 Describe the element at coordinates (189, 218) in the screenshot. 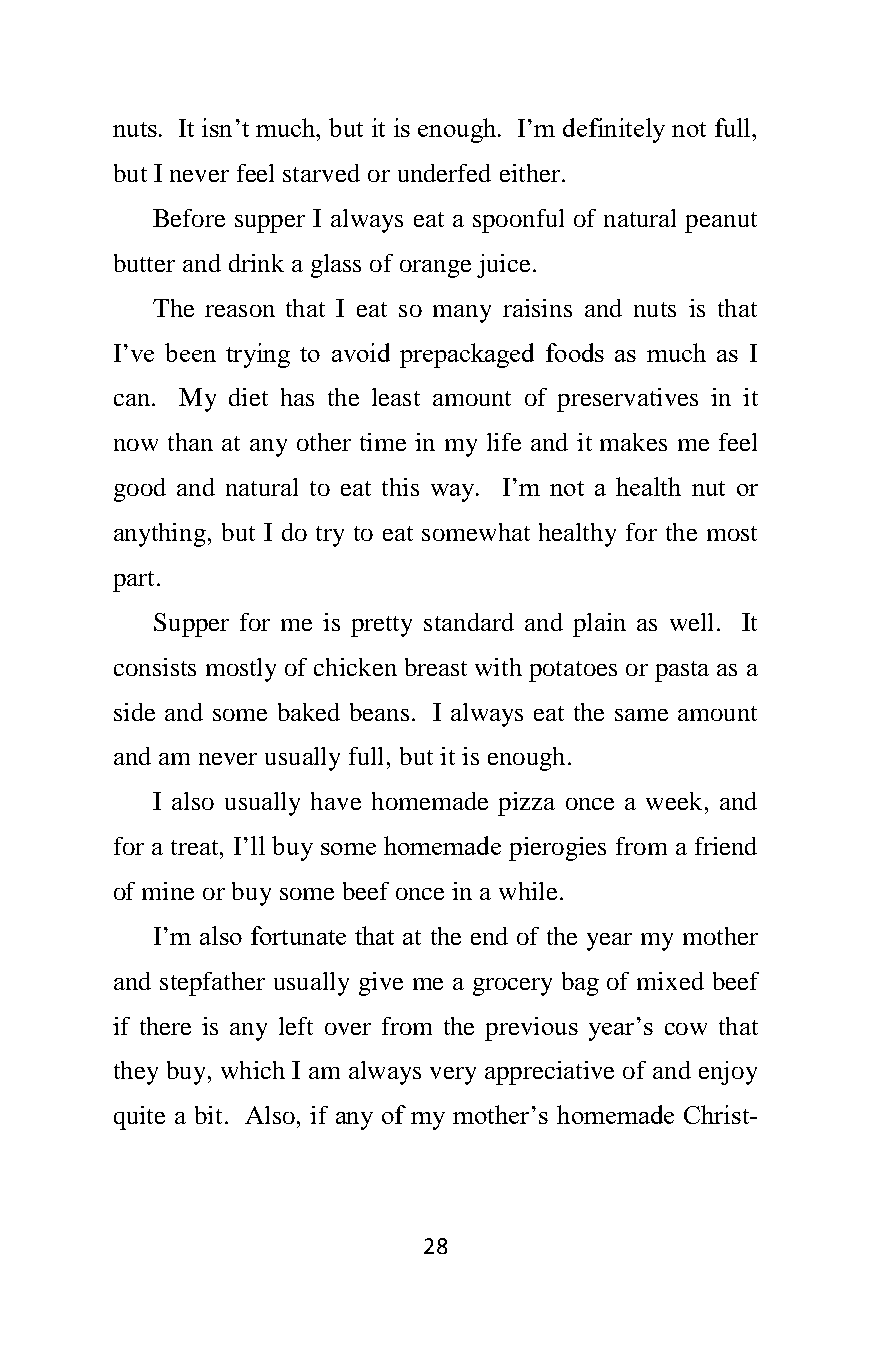

I see `Before` at that location.
